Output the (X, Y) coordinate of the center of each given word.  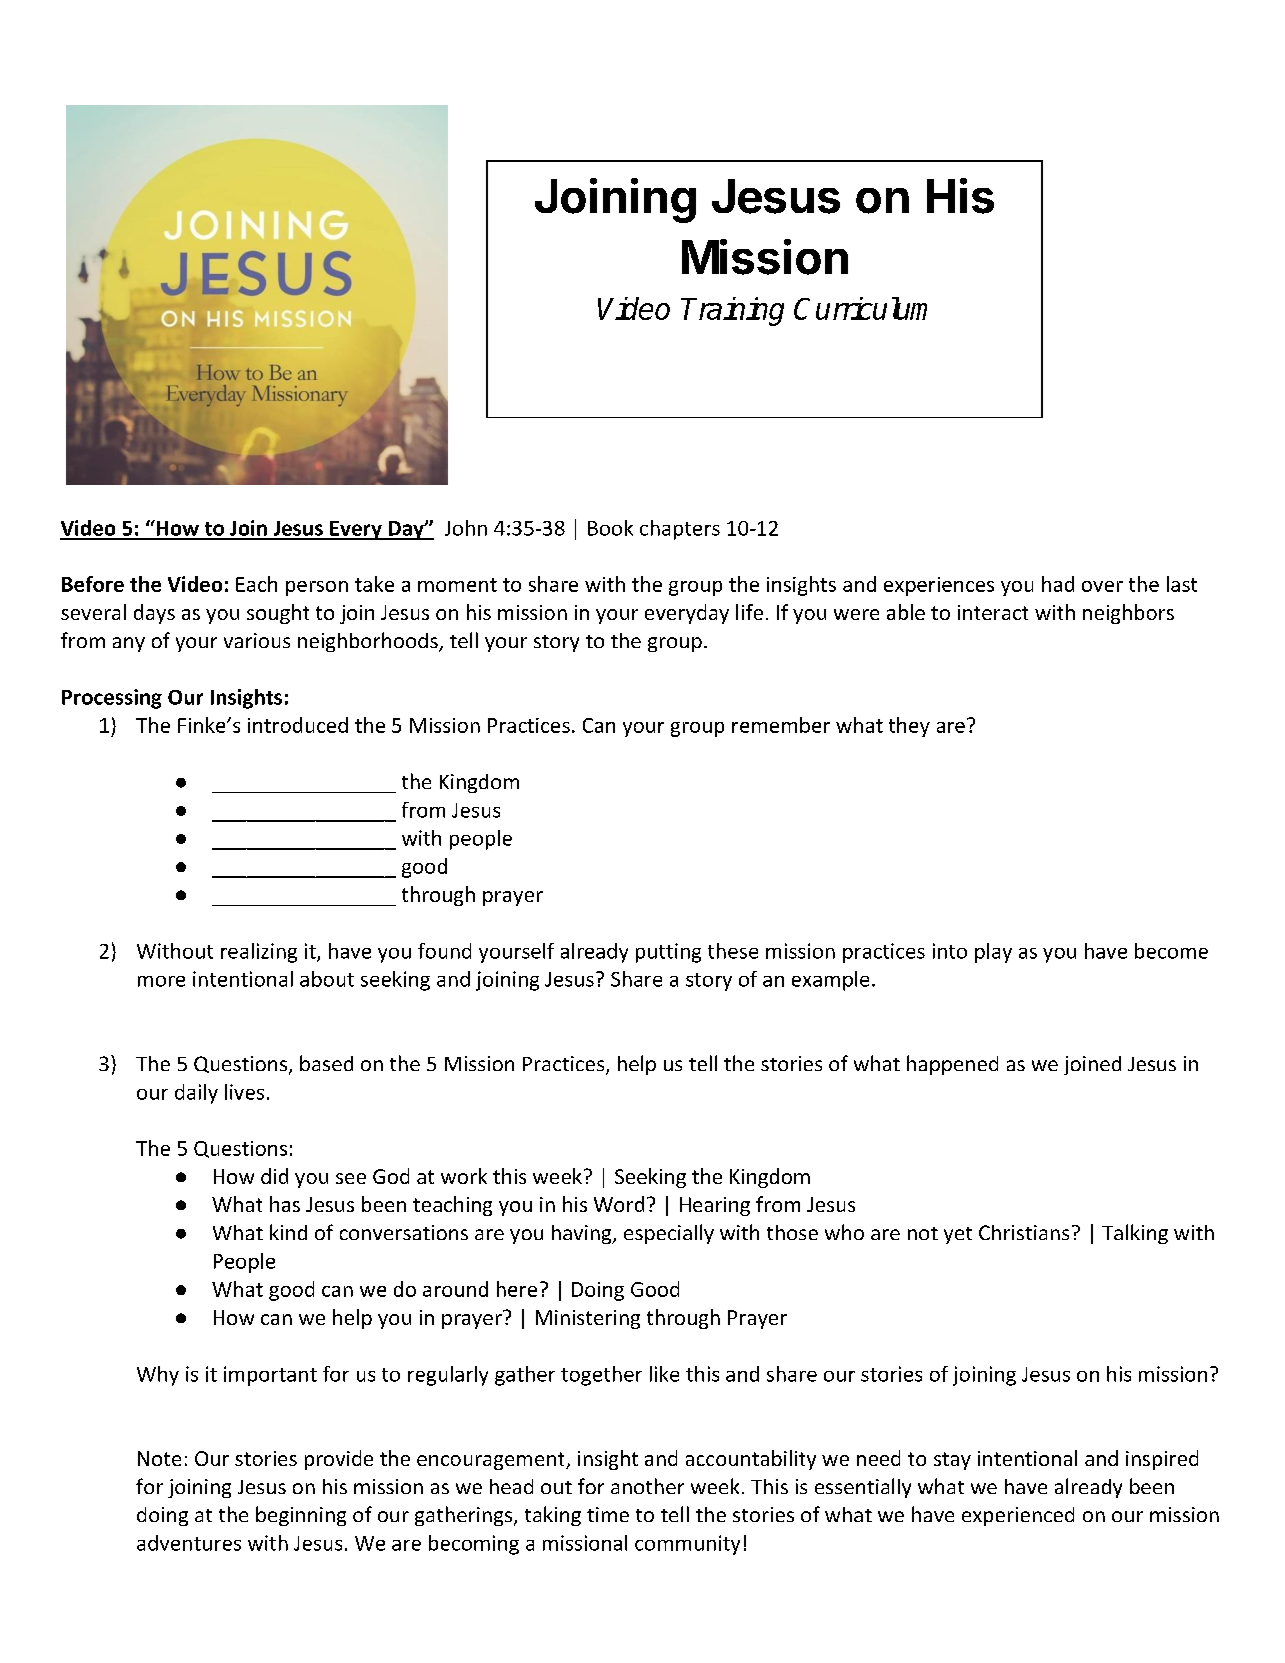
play (993, 953)
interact (993, 612)
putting (668, 953)
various (257, 640)
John (466, 528)
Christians (1024, 1232)
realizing (259, 953)
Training (732, 311)
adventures (189, 1543)
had (1058, 584)
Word (619, 1204)
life (749, 612)
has (285, 1204)
